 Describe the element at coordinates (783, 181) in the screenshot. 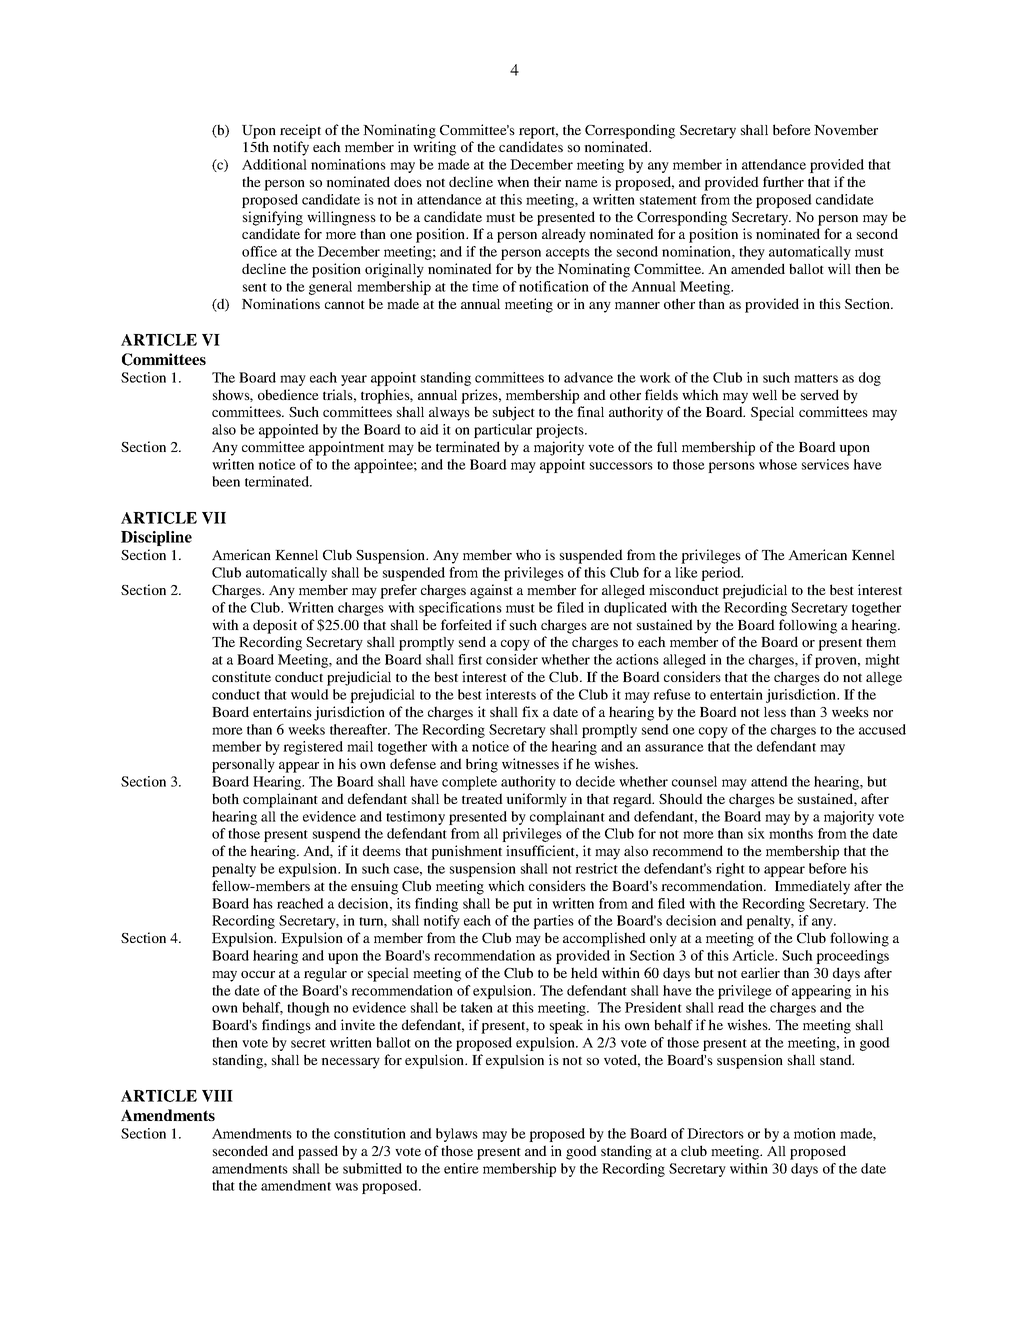

I see `further` at that location.
